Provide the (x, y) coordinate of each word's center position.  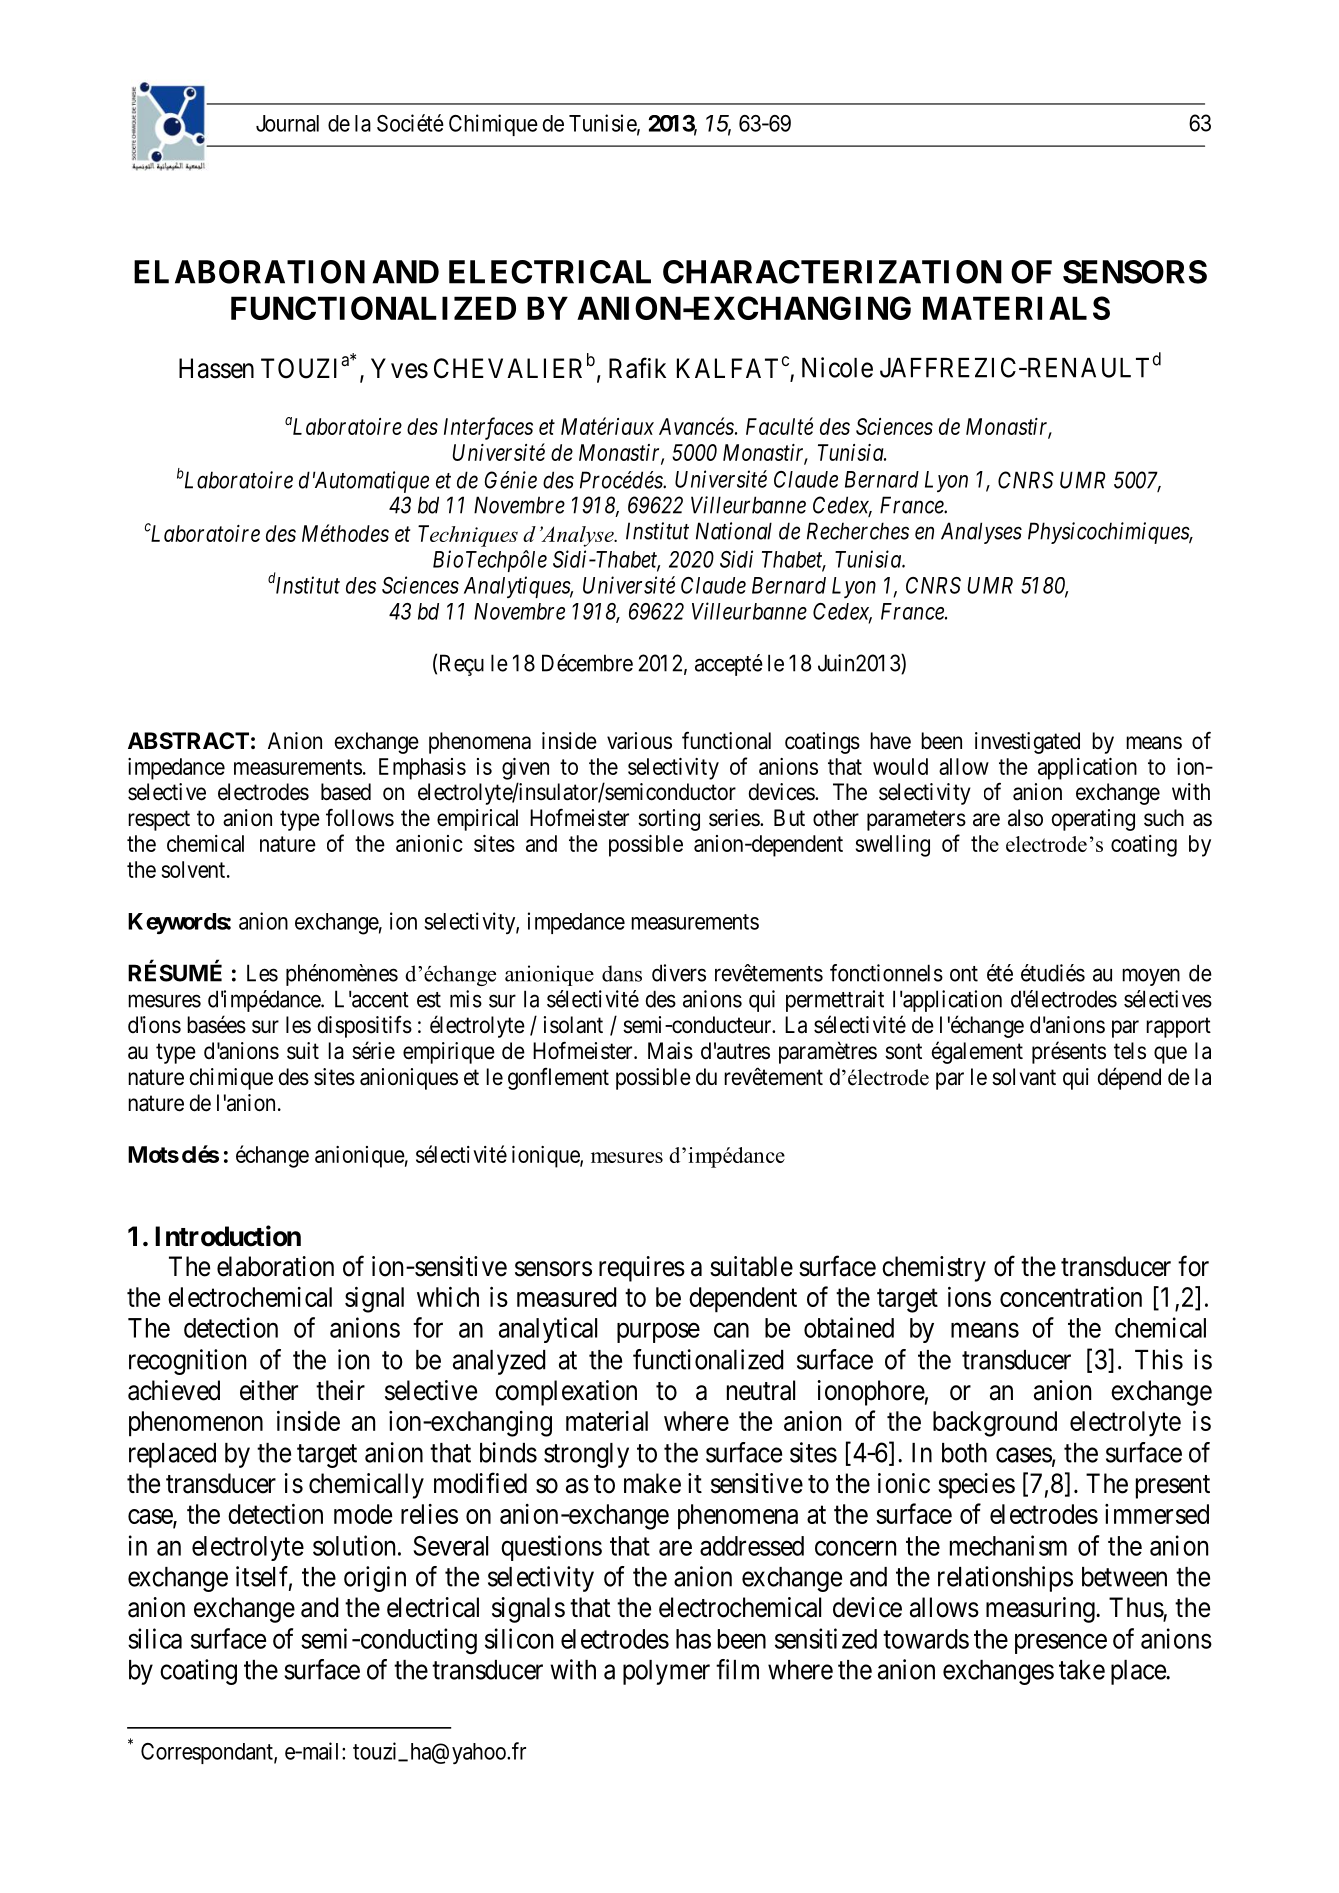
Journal (287, 123)
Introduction (228, 1236)
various (639, 741)
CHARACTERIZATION (832, 272)
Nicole (837, 367)
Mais (670, 1051)
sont (903, 1051)
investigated (1027, 743)
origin (375, 1579)
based (346, 792)
